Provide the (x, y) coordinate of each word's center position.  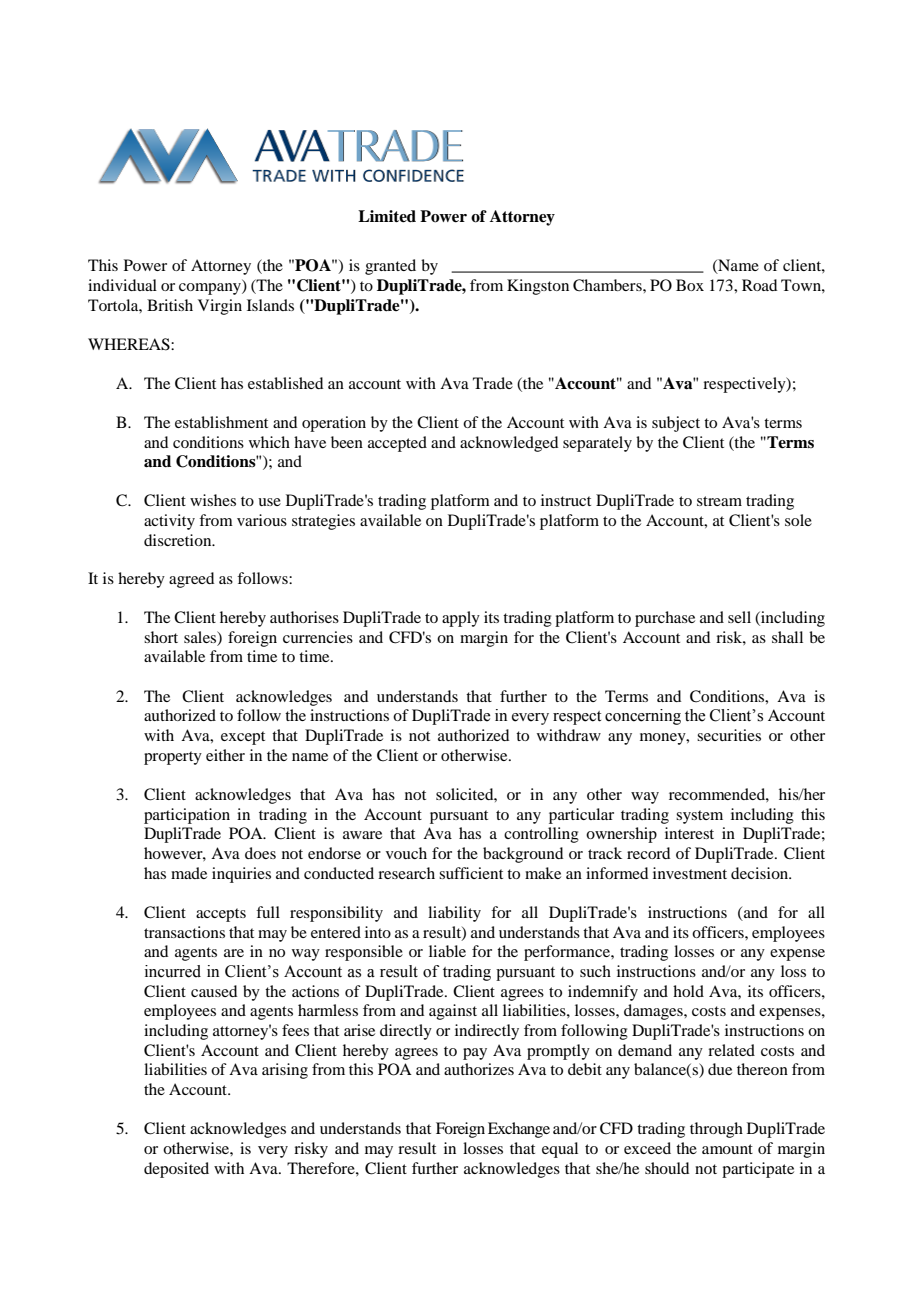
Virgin (220, 307)
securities (729, 735)
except (243, 738)
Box (690, 285)
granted (390, 267)
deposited (176, 1170)
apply (461, 619)
